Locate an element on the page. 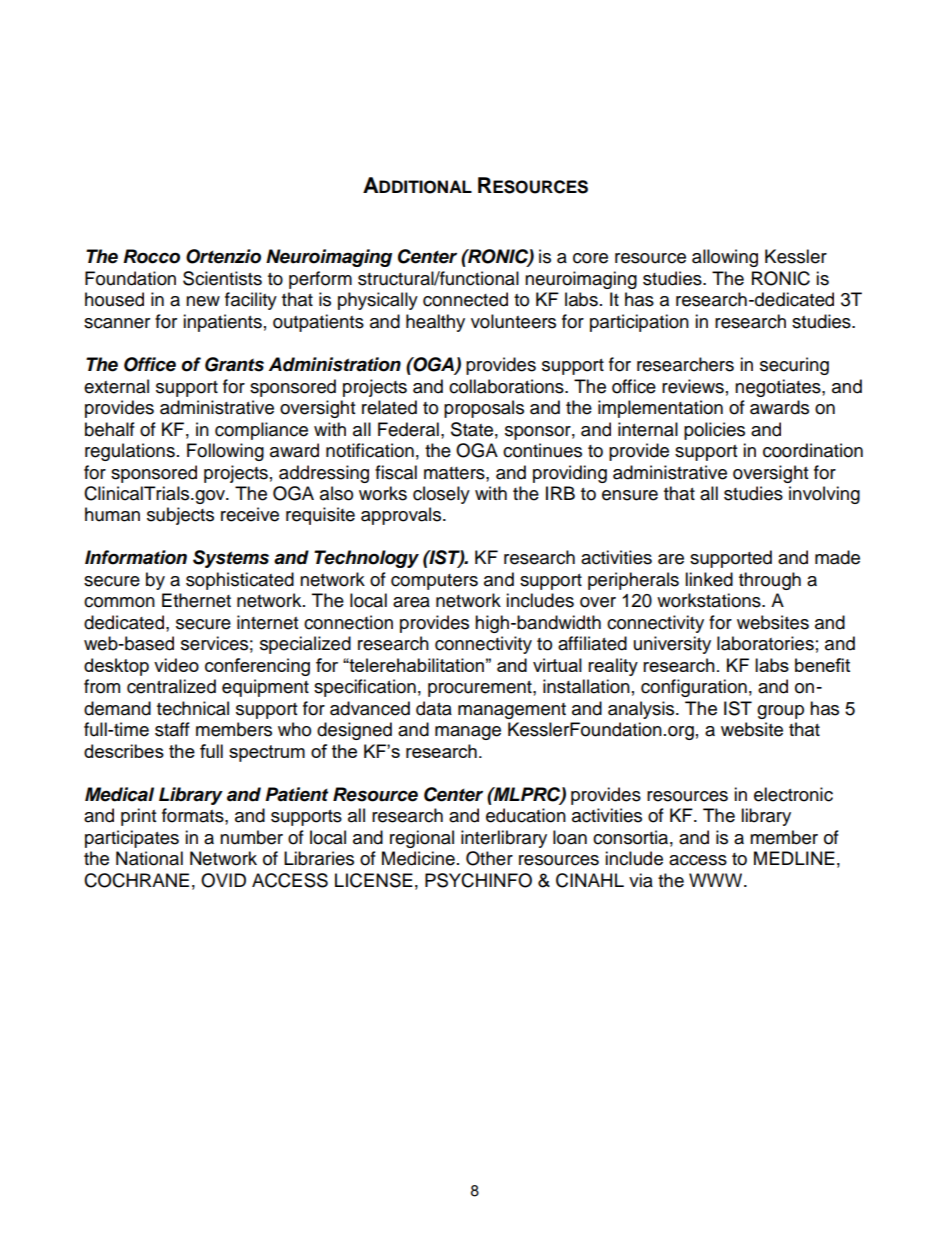  compliance is located at coordinates (261, 431).
